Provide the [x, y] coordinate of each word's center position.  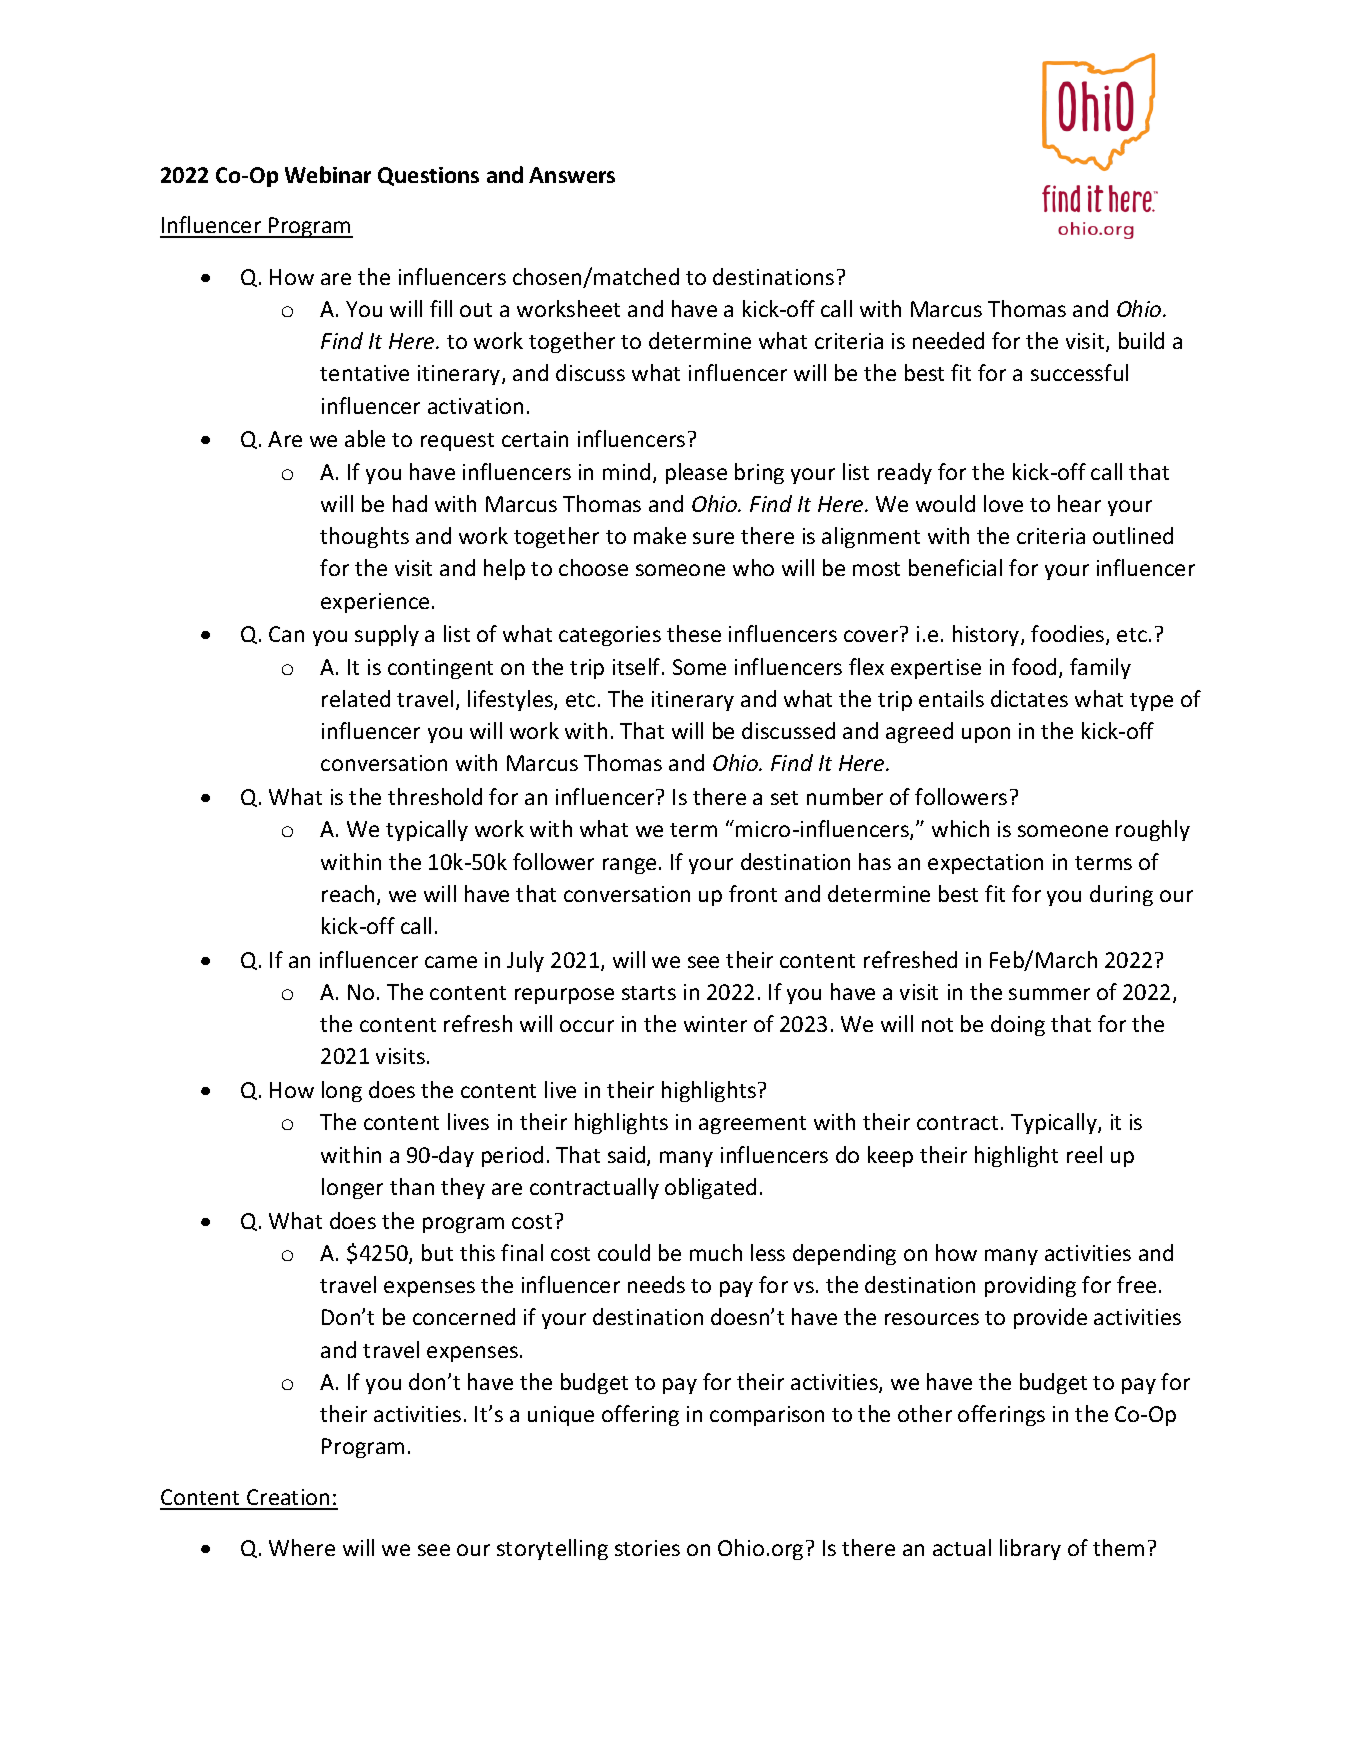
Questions [428, 176]
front [753, 893]
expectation [985, 864]
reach [348, 893]
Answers [572, 175]
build [1141, 340]
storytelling [552, 1549]
